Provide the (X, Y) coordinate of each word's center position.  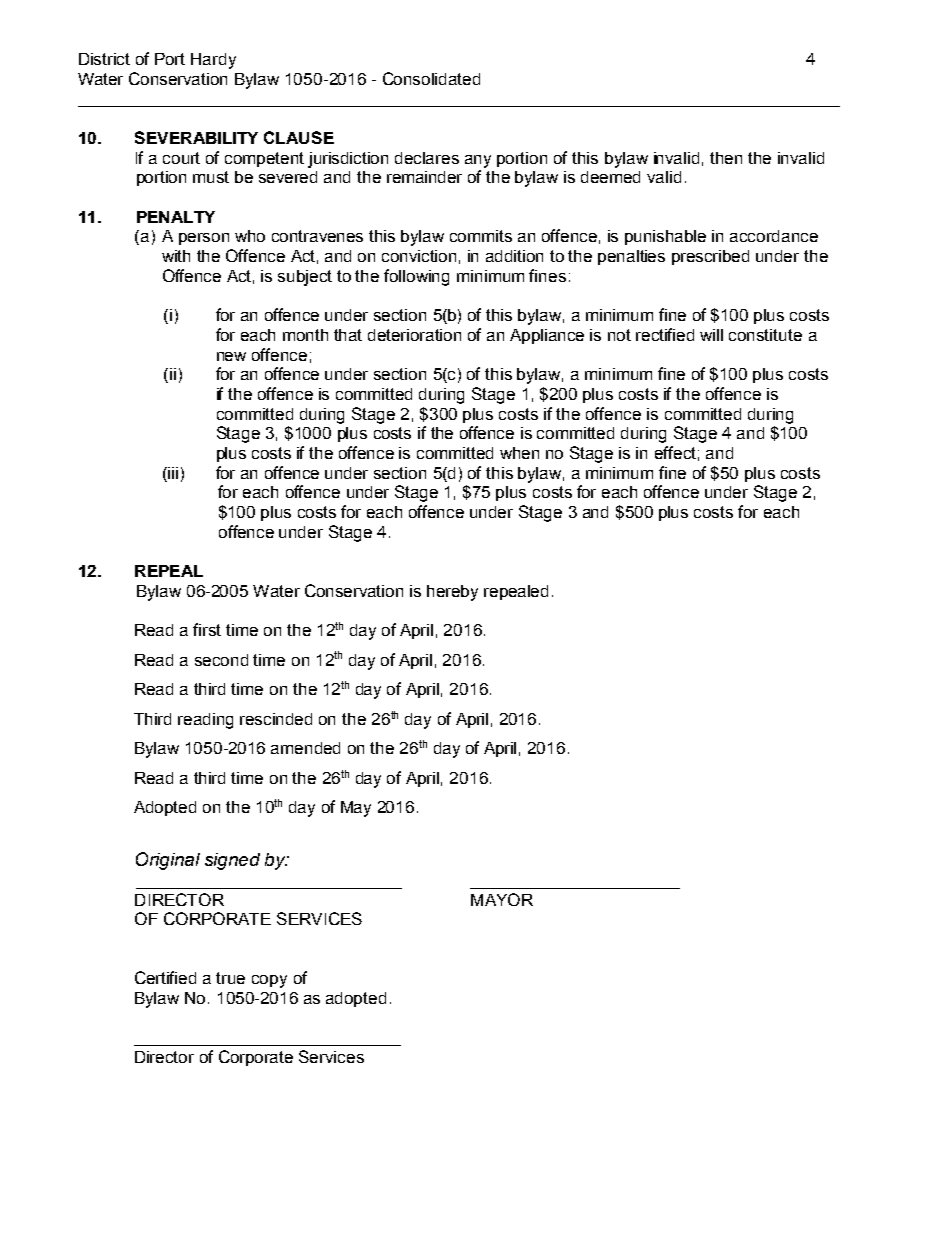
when (519, 453)
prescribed (710, 257)
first (207, 629)
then (726, 158)
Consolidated (431, 78)
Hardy (213, 61)
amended (305, 748)
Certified (165, 977)
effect (675, 452)
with (176, 256)
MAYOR (502, 899)
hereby (452, 593)
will (711, 335)
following (416, 277)
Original (168, 861)
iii (173, 473)
